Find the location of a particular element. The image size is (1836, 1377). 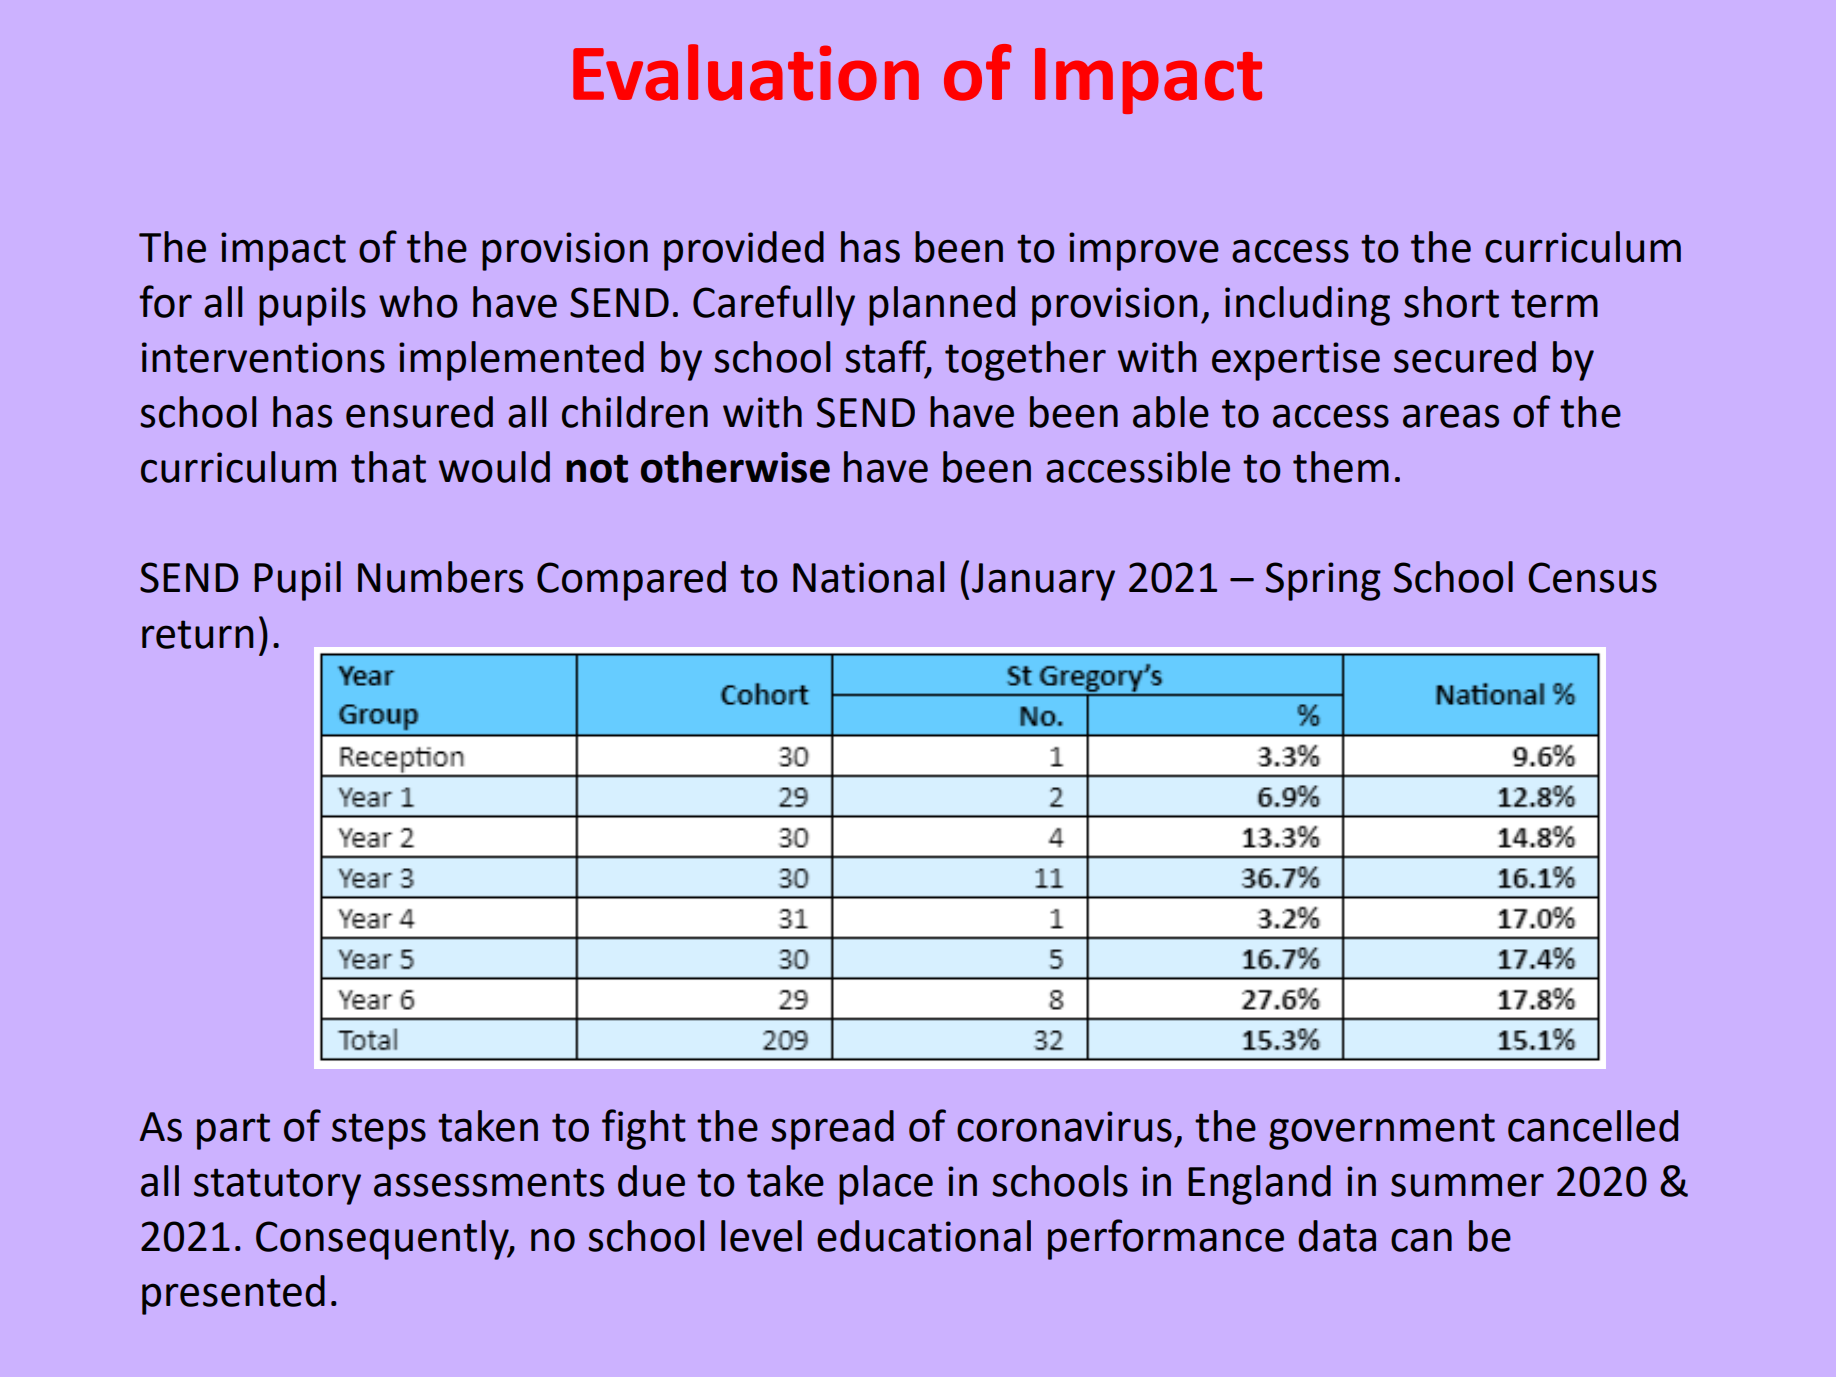

Evaluation is located at coordinates (746, 72).
